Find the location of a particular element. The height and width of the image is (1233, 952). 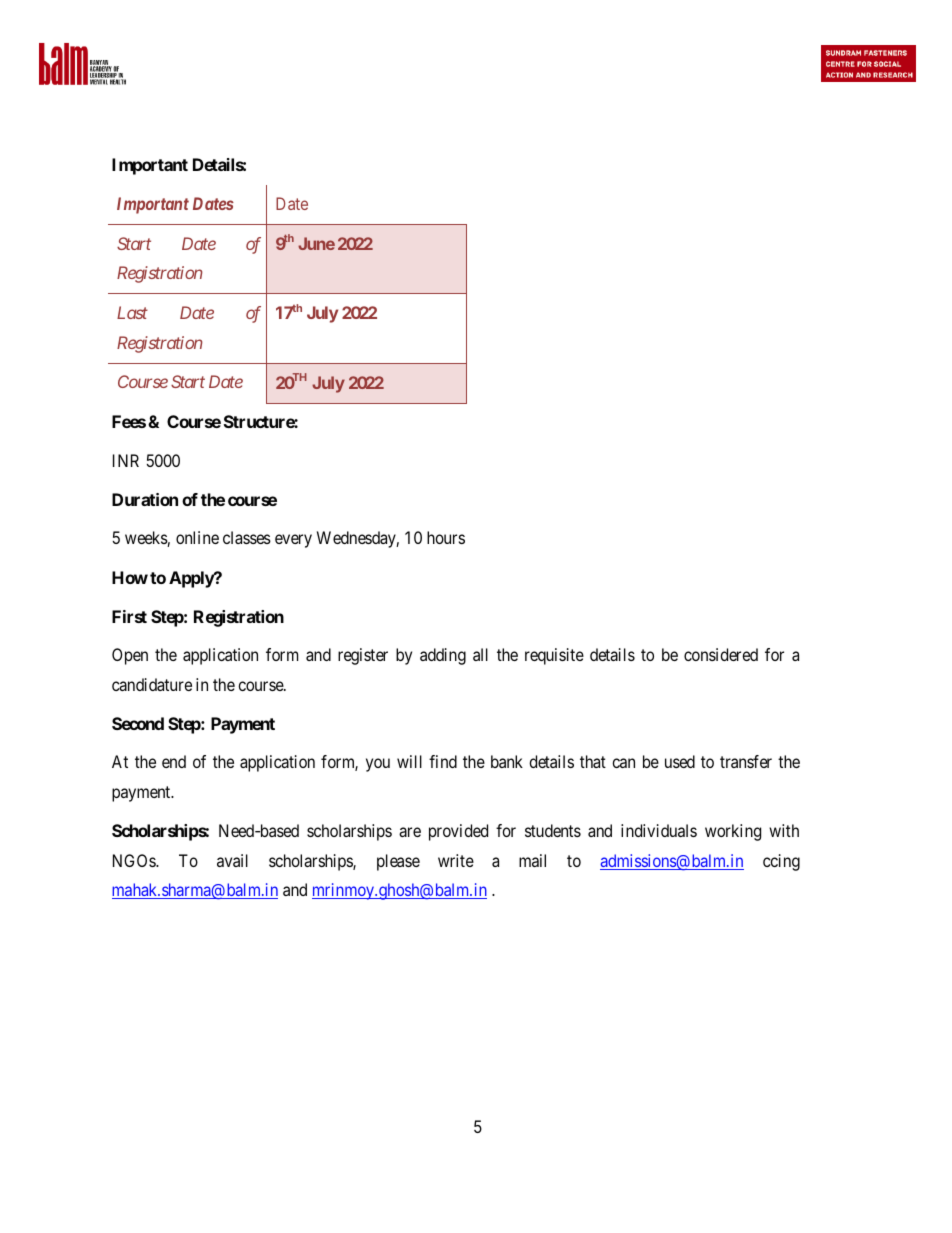

Last is located at coordinates (132, 312).
